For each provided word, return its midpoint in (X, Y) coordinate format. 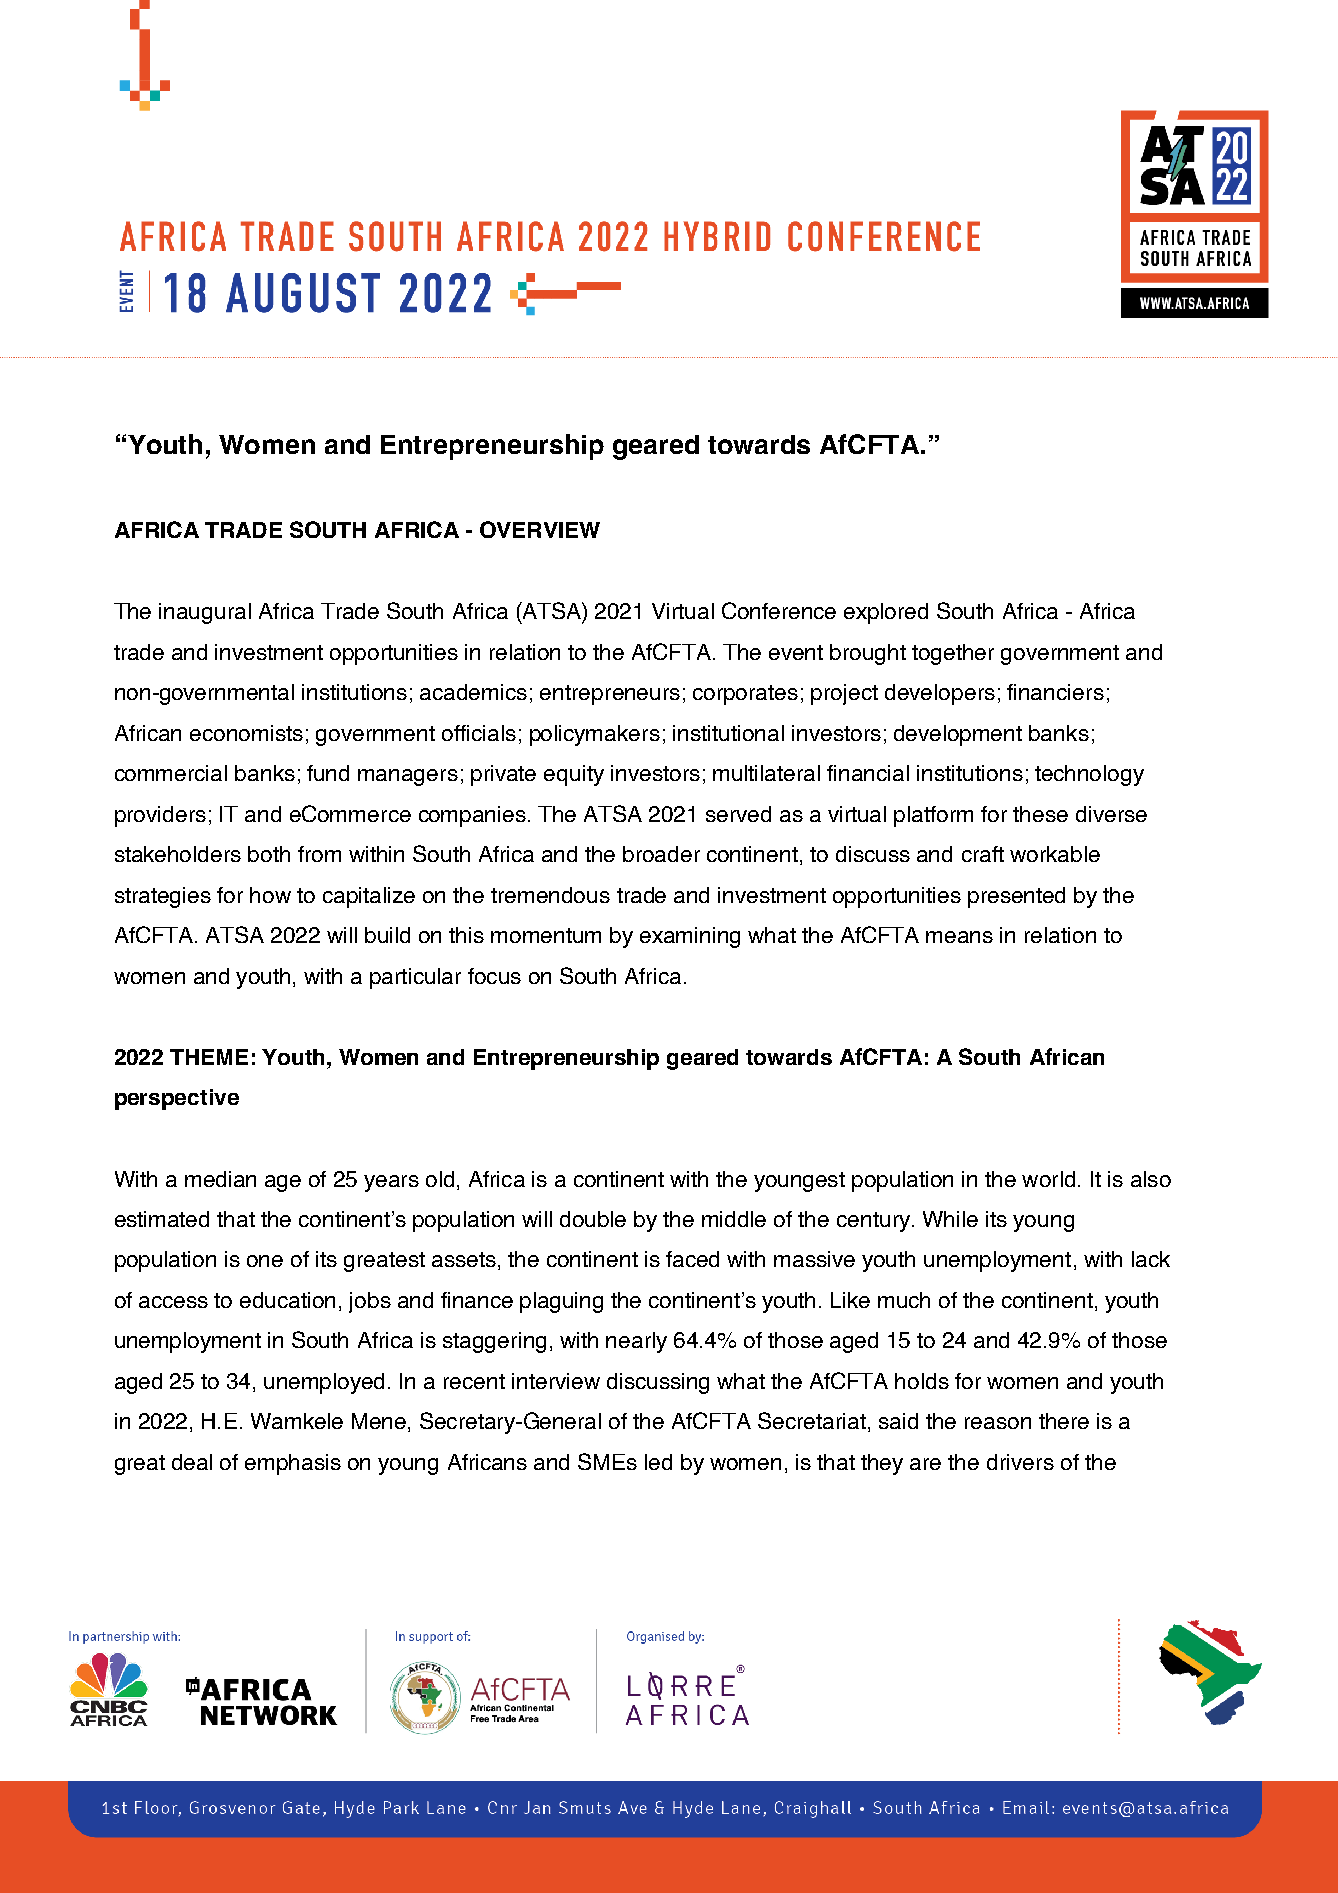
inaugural (205, 613)
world (1048, 1179)
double (593, 1219)
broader (661, 854)
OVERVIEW (540, 529)
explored (886, 613)
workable (1055, 854)
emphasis (293, 1464)
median (220, 1179)
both (269, 854)
